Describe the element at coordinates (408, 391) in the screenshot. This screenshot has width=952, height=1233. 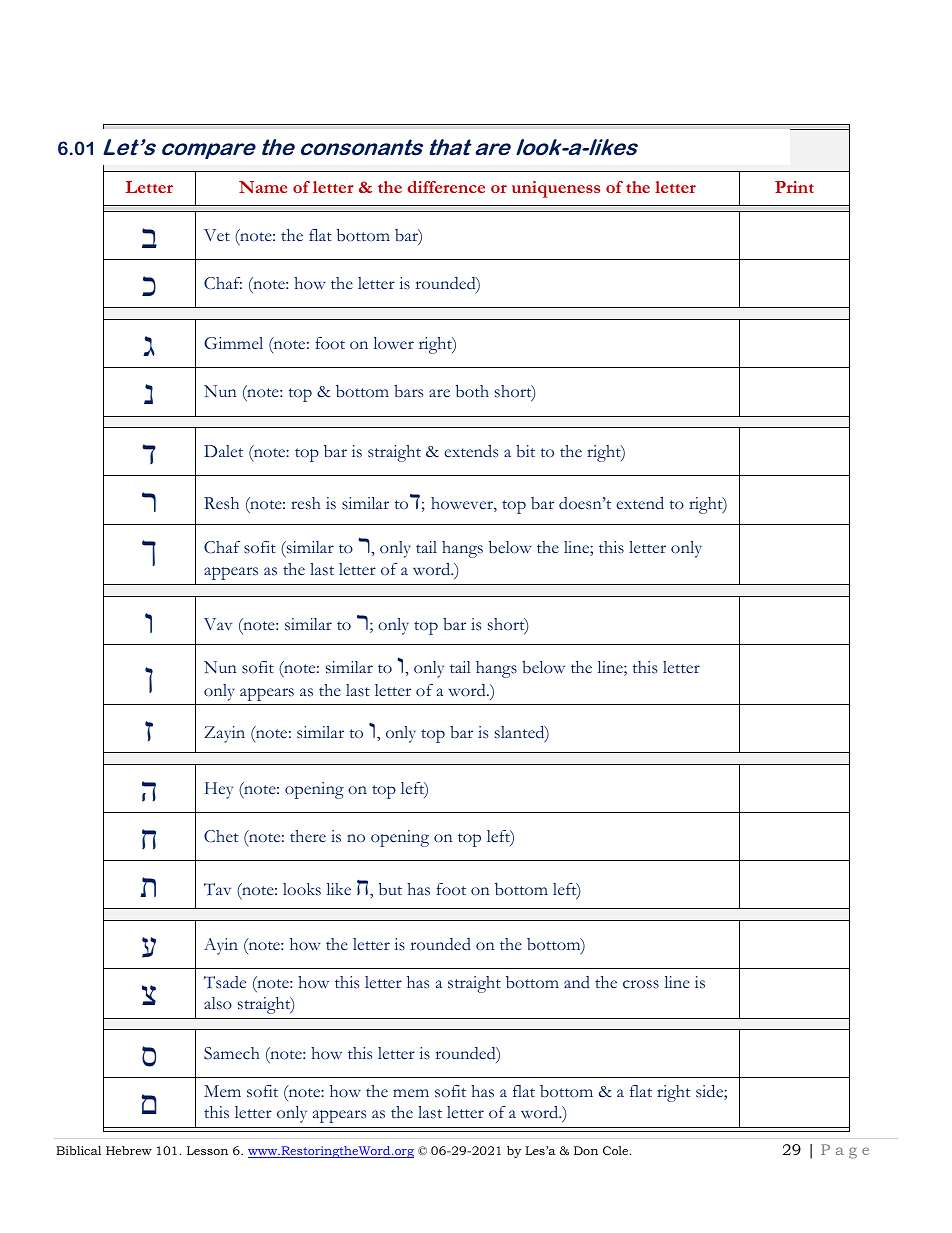
I see `bars` at that location.
